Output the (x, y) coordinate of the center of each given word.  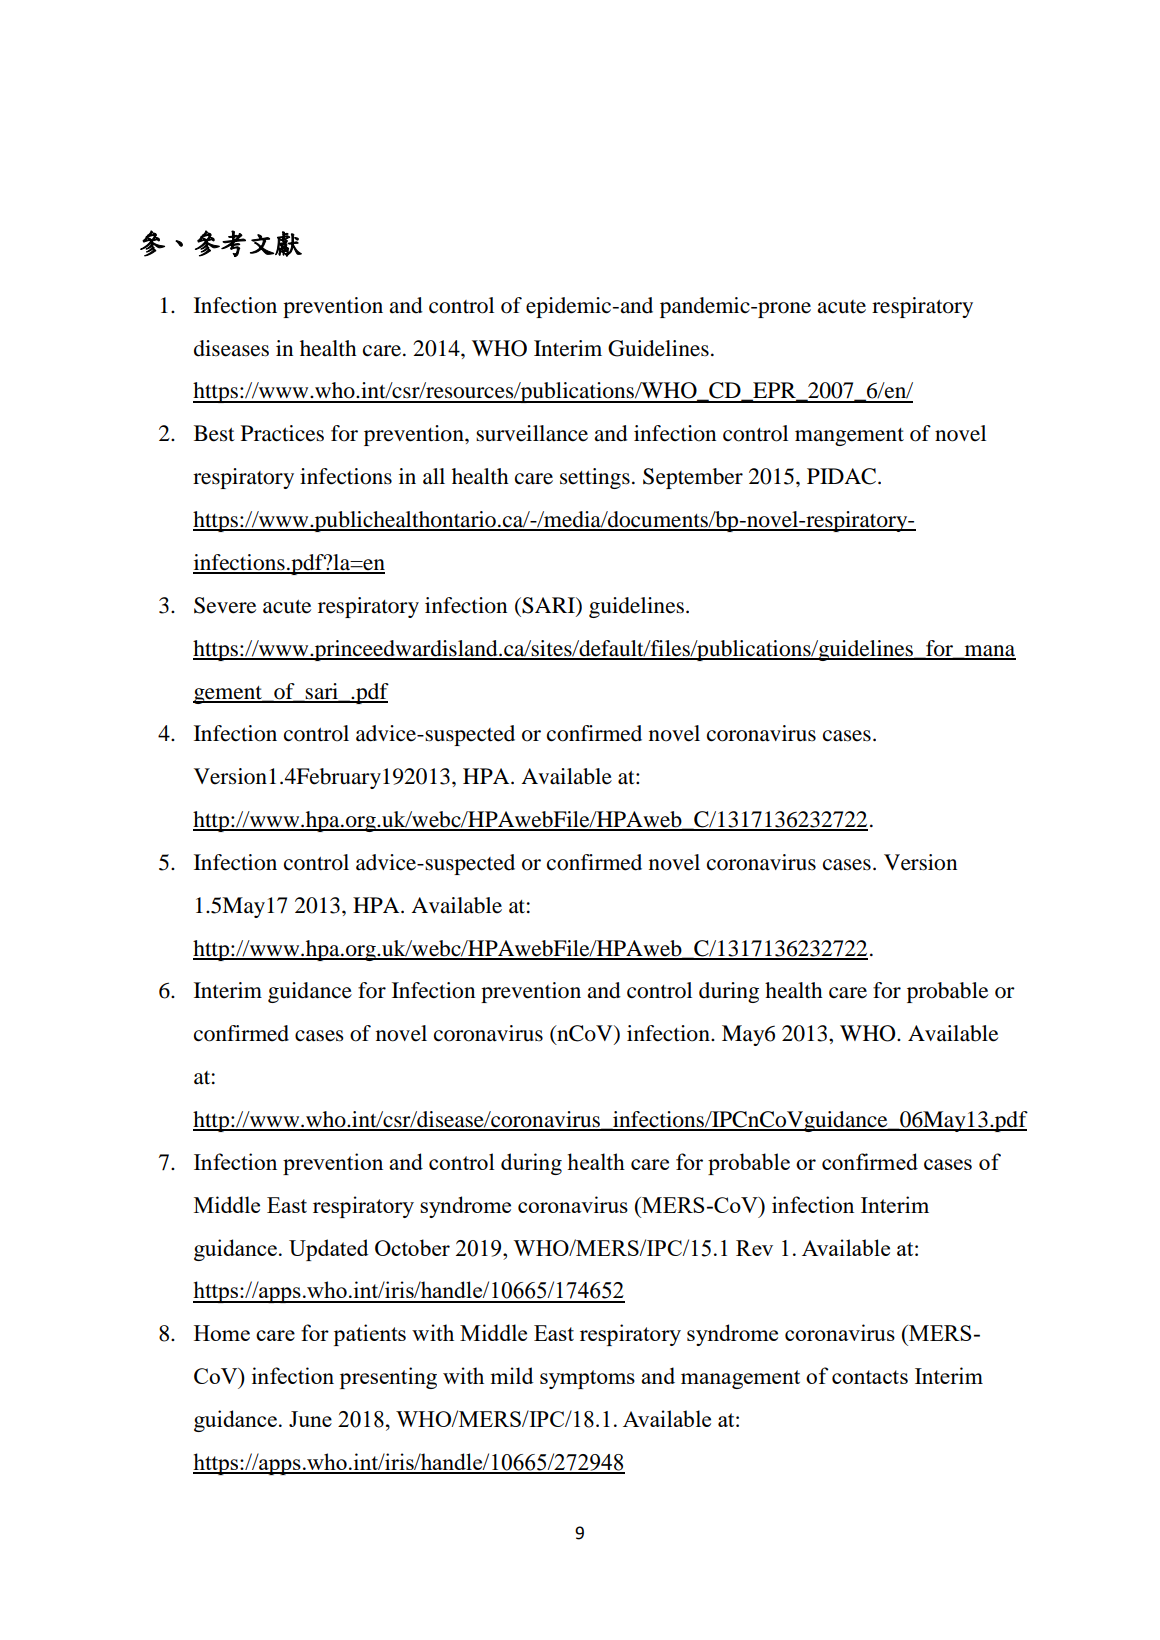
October (412, 1247)
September (693, 478)
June (310, 1419)
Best (214, 433)
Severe (225, 605)
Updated (329, 1250)
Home (222, 1333)
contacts (870, 1377)
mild (512, 1375)
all (434, 476)
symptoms (587, 1379)
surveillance (532, 433)
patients (370, 1335)
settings (595, 478)
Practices (282, 433)
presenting (388, 1378)
